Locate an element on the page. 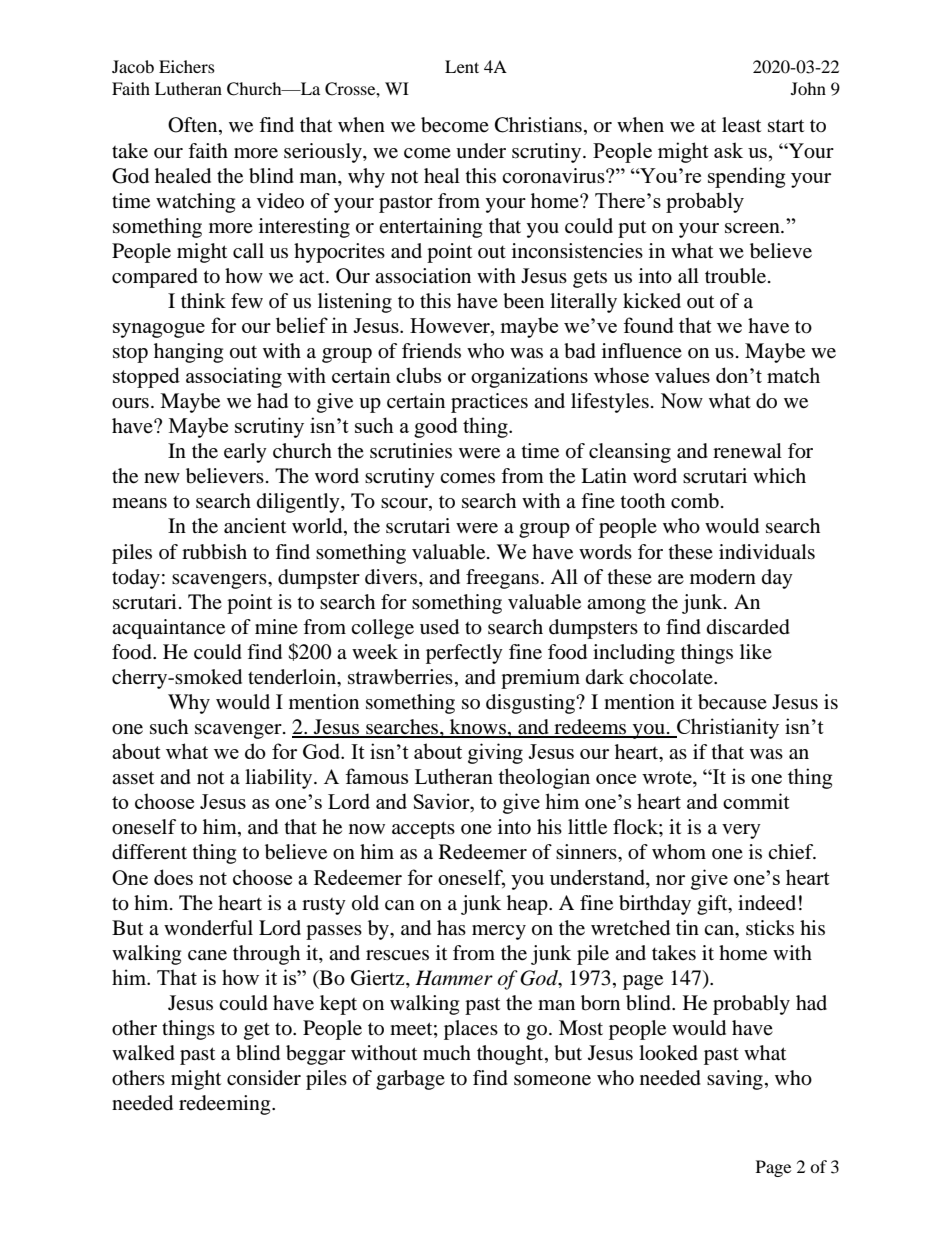 This image has width=952, height=1233. Lent is located at coordinates (462, 66).
